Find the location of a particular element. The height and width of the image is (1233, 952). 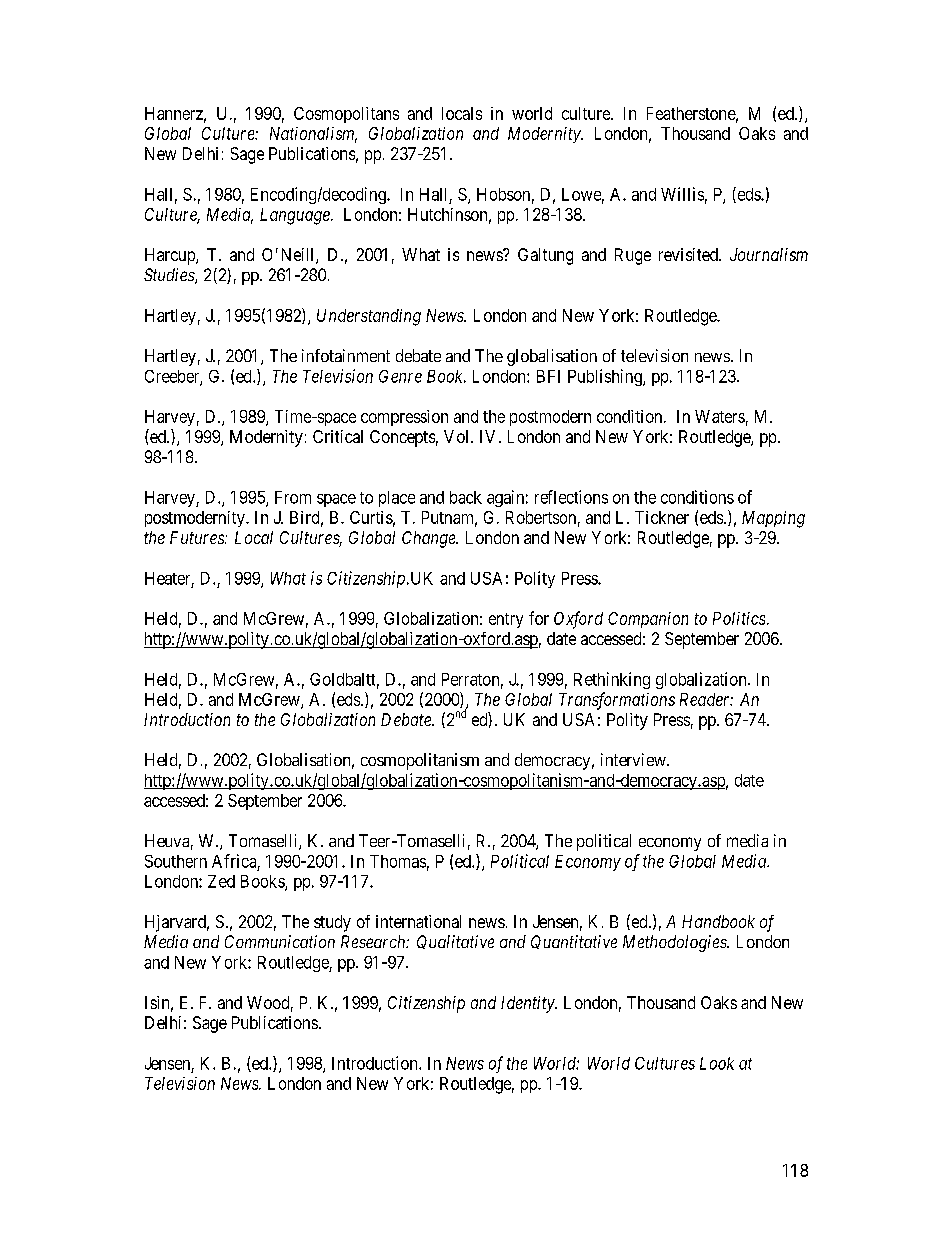

Language is located at coordinates (296, 216).
